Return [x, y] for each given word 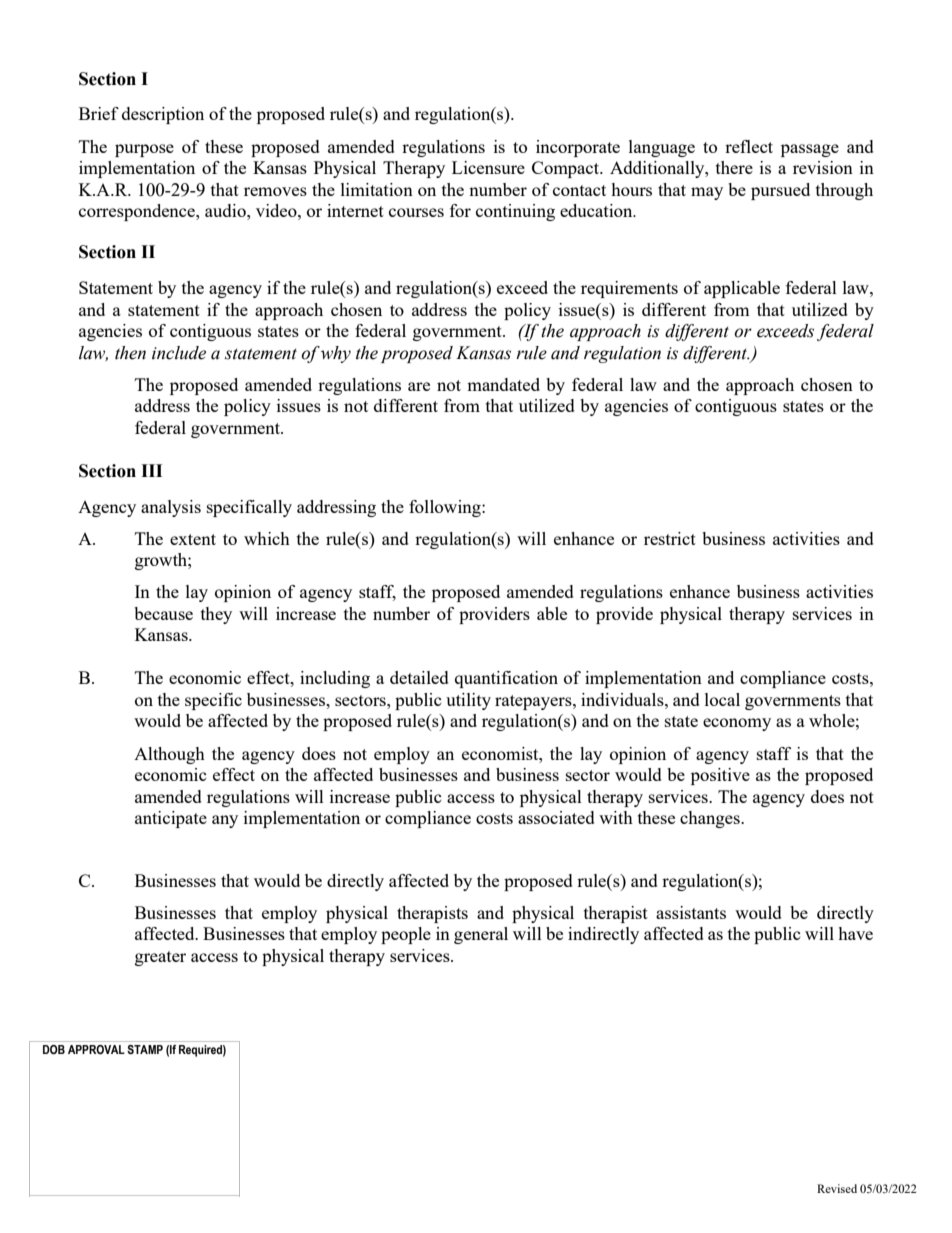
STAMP [145, 1049]
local [722, 699]
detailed [419, 677]
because [163, 613]
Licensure [488, 167]
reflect [749, 146]
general [481, 935]
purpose [144, 150]
